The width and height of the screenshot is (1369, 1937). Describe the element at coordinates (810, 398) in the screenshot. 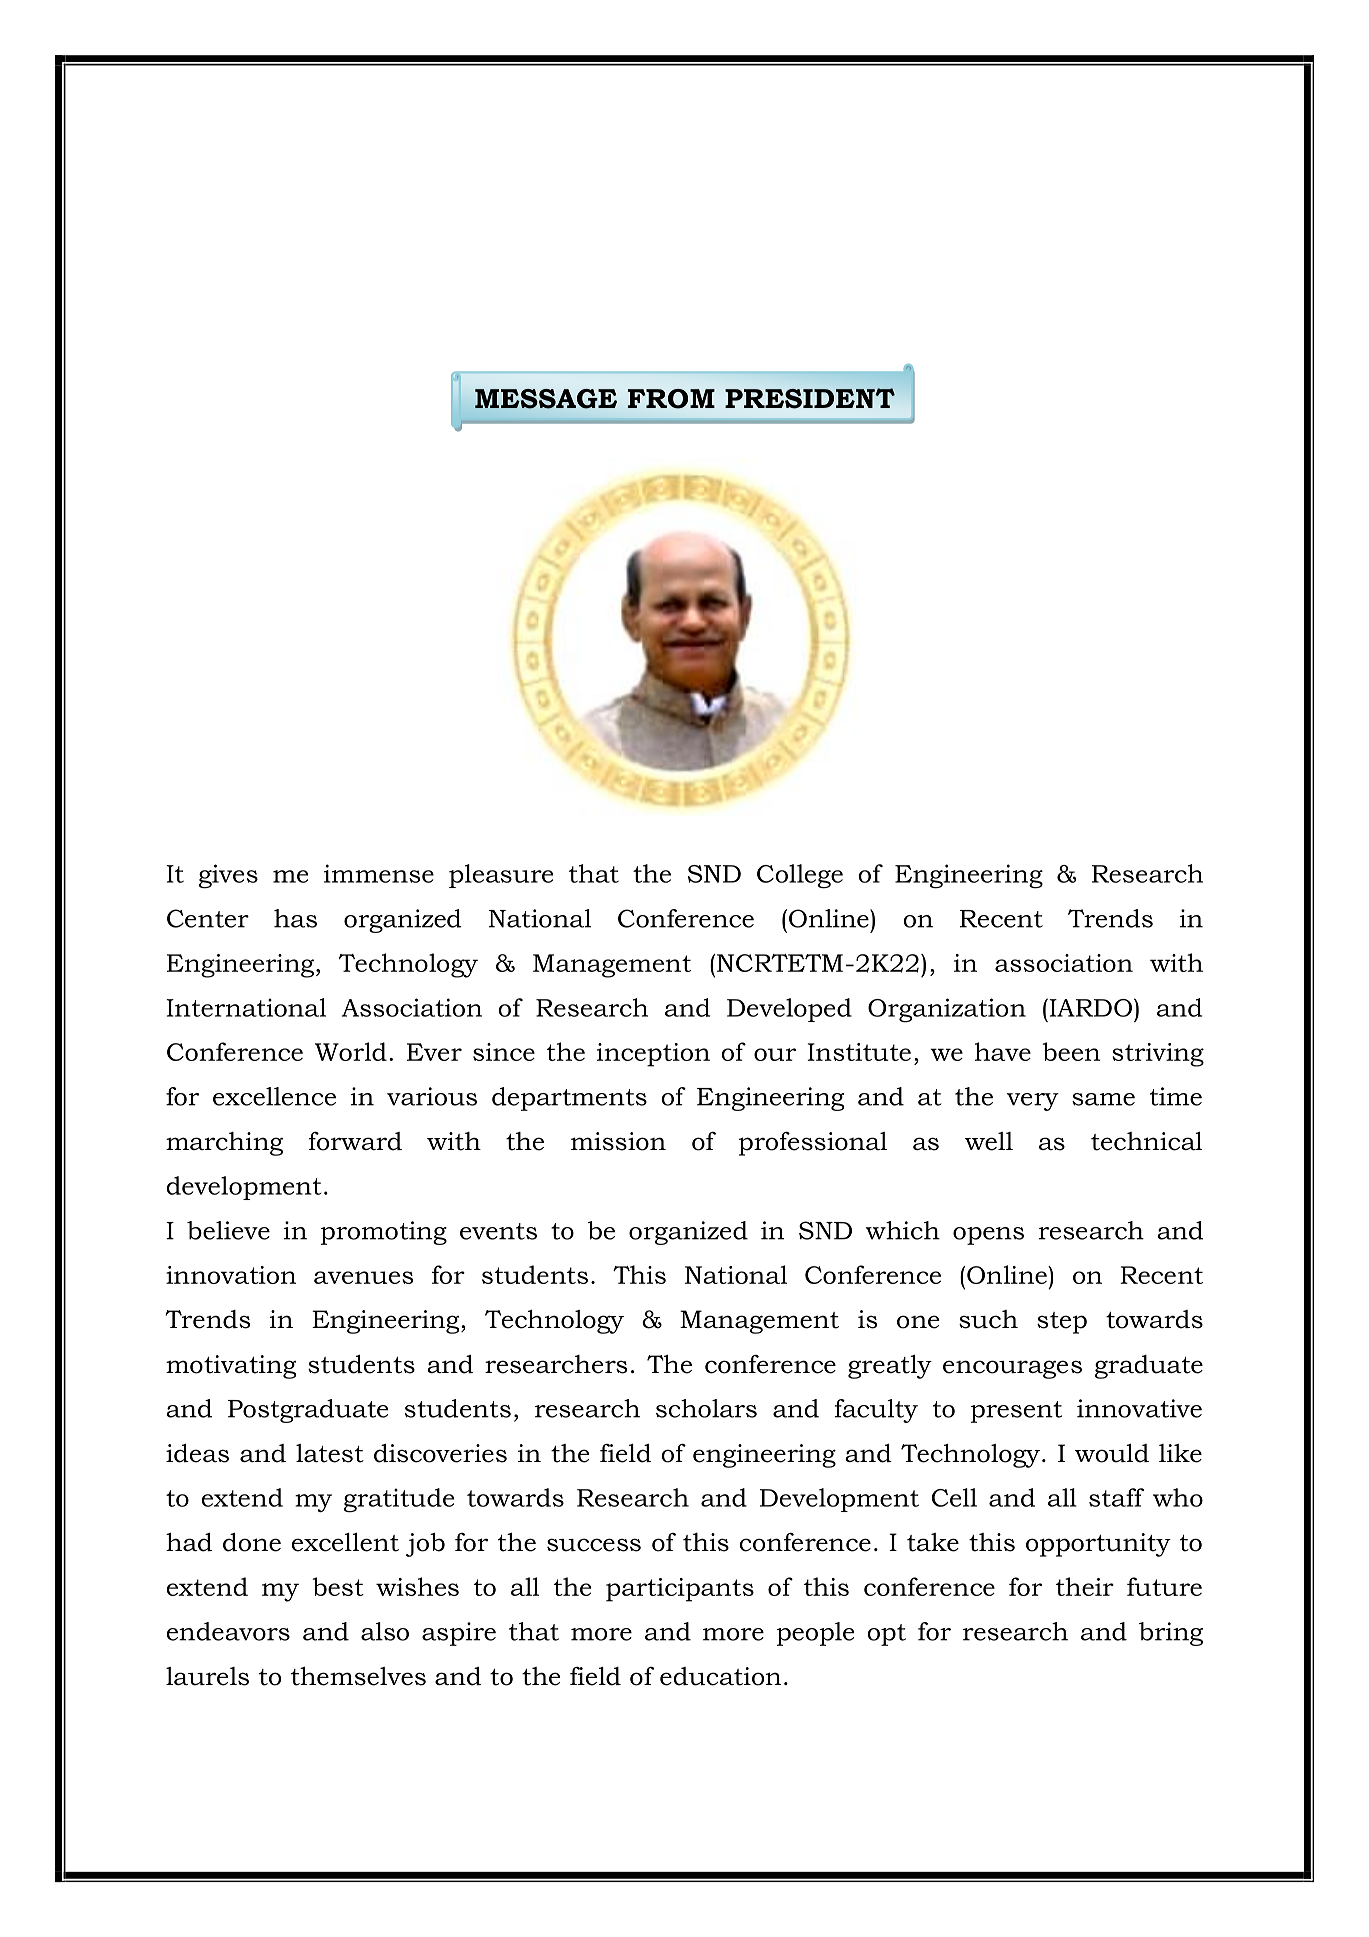

I see `PRESIDENT` at that location.
